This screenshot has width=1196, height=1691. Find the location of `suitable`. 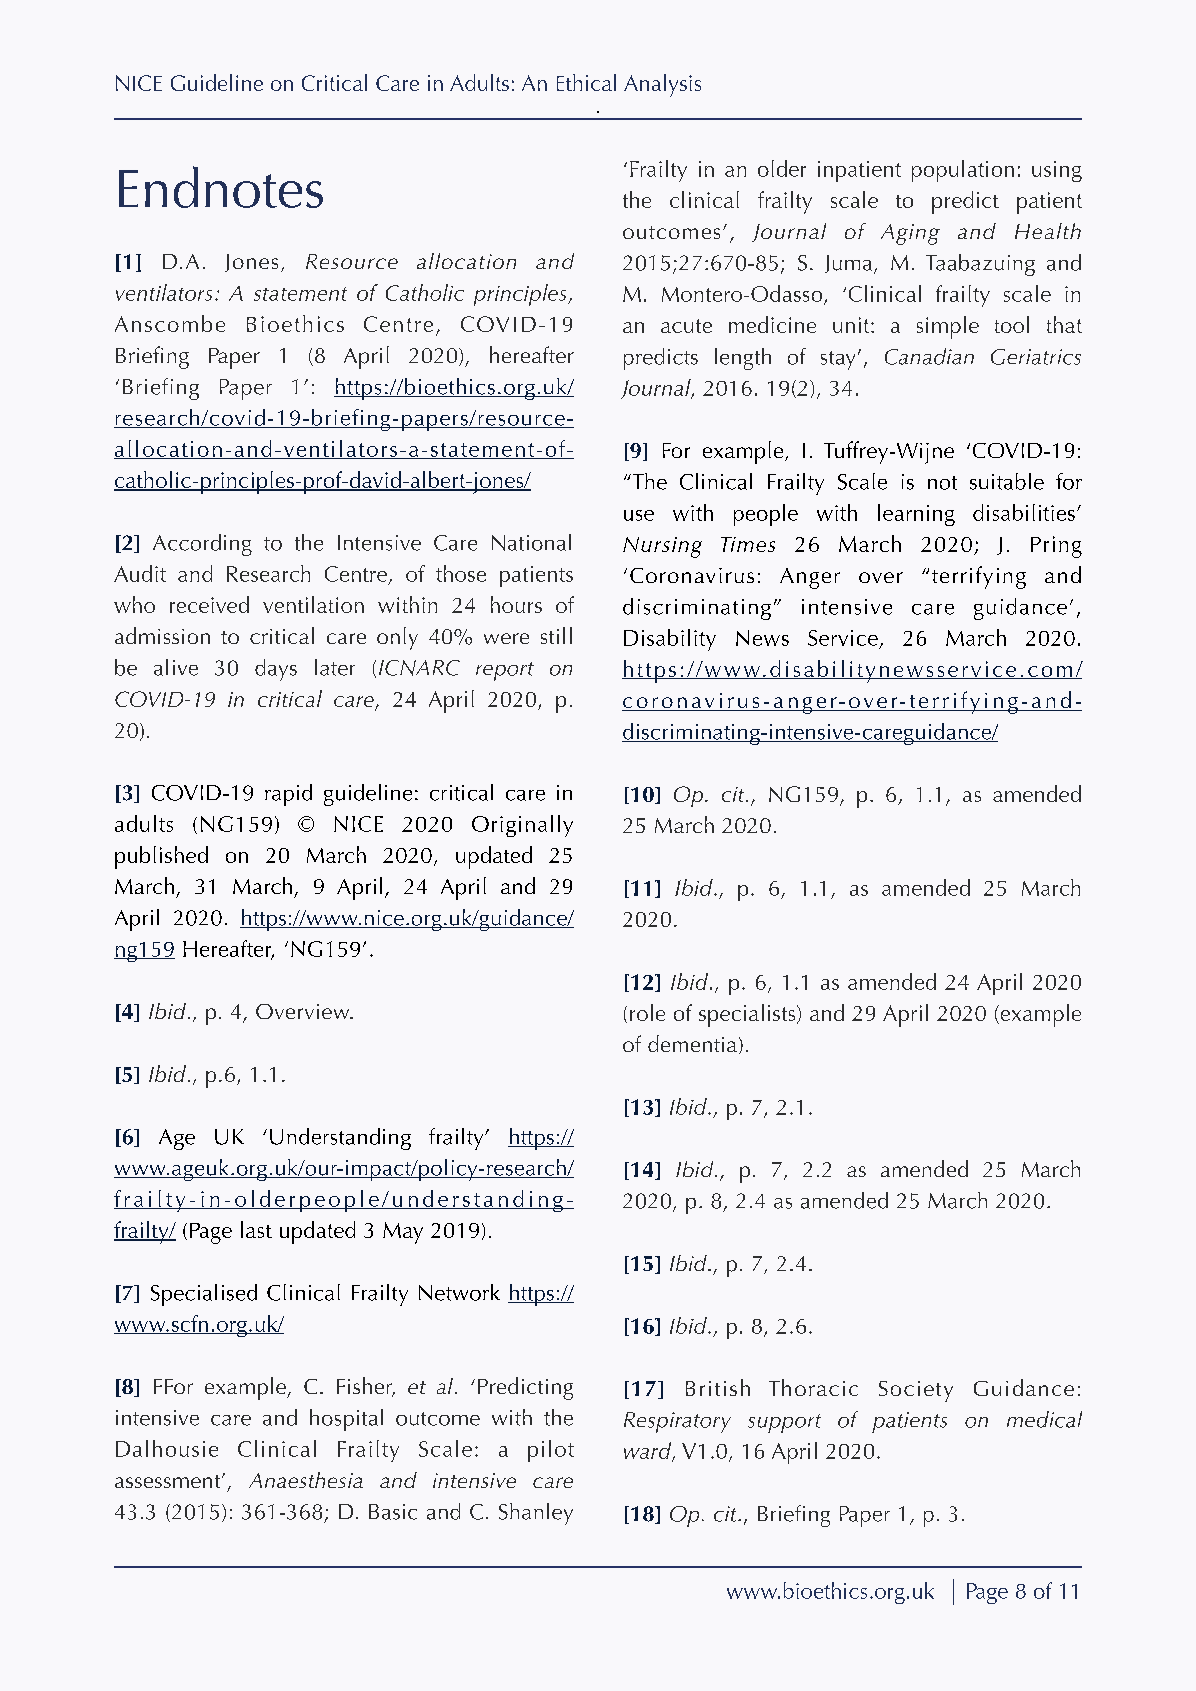

suitable is located at coordinates (1007, 481).
